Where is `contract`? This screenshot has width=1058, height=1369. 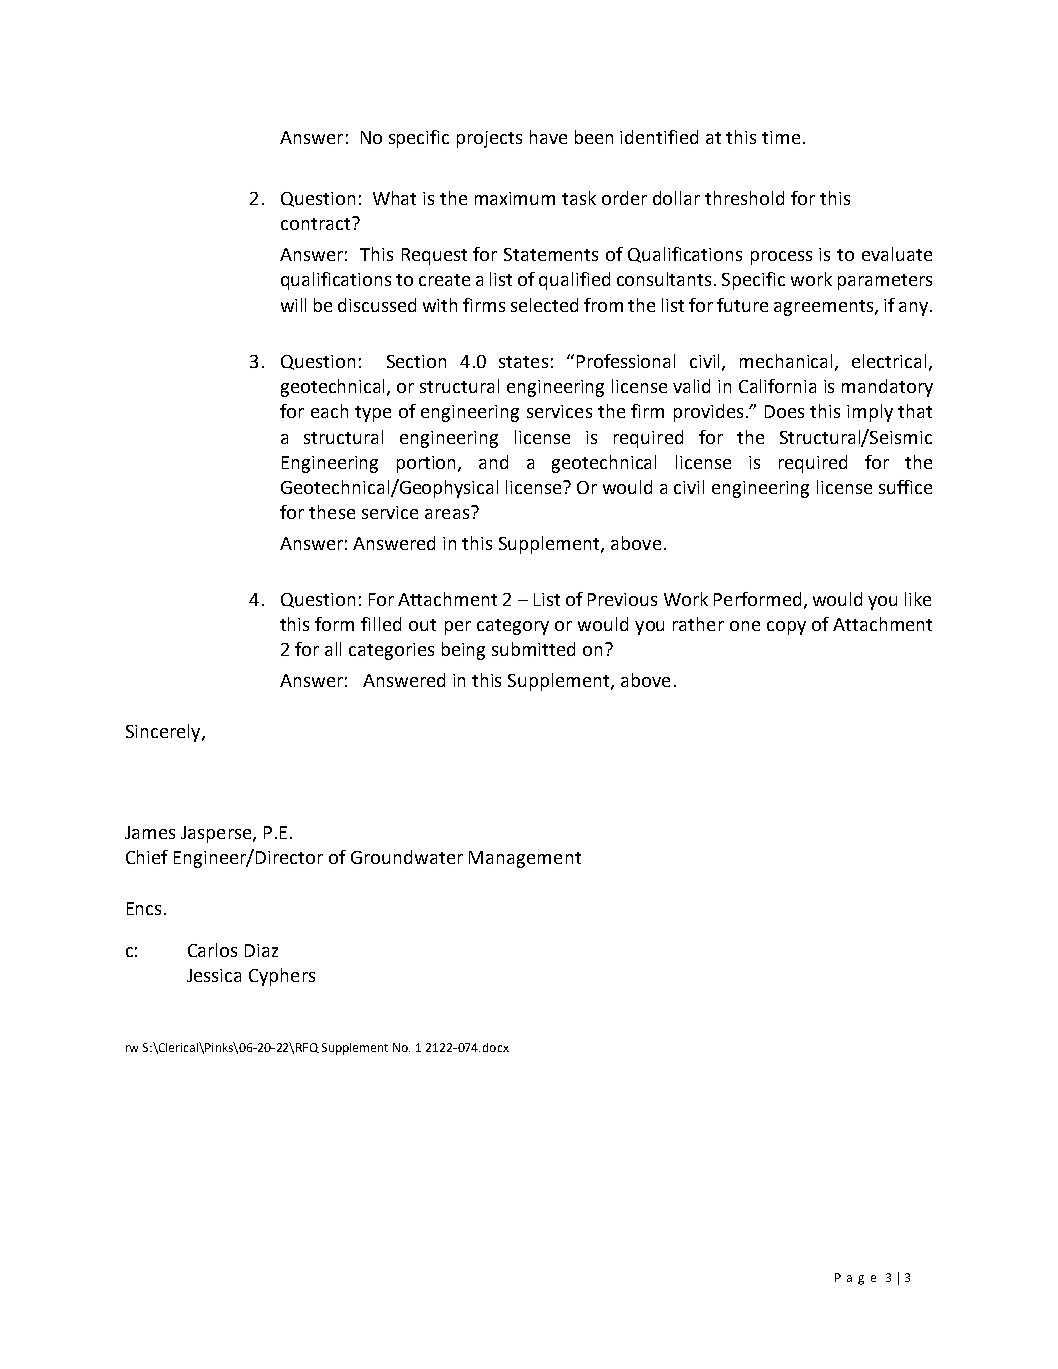
contract is located at coordinates (317, 223).
